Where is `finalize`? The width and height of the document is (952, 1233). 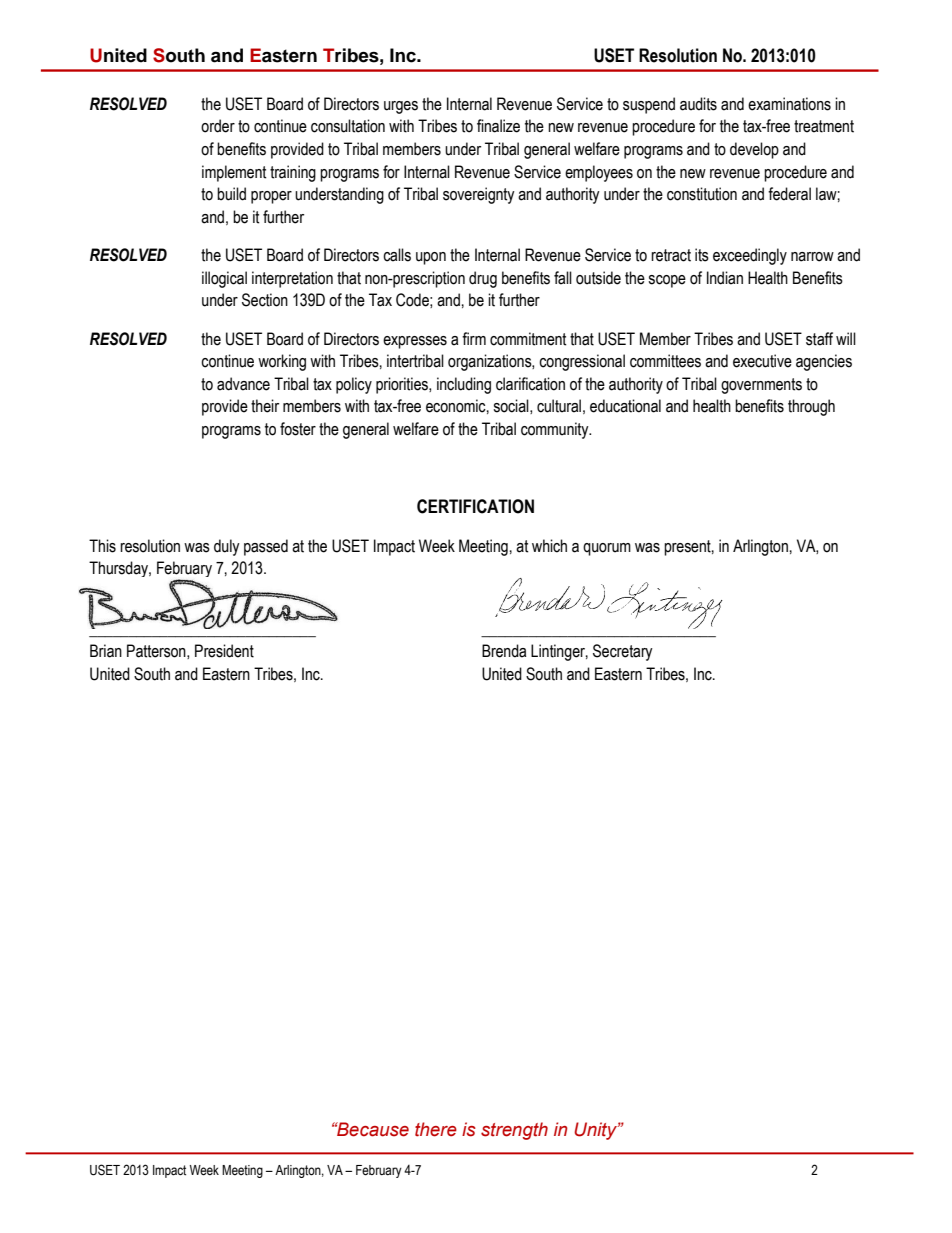 finalize is located at coordinates (498, 126).
